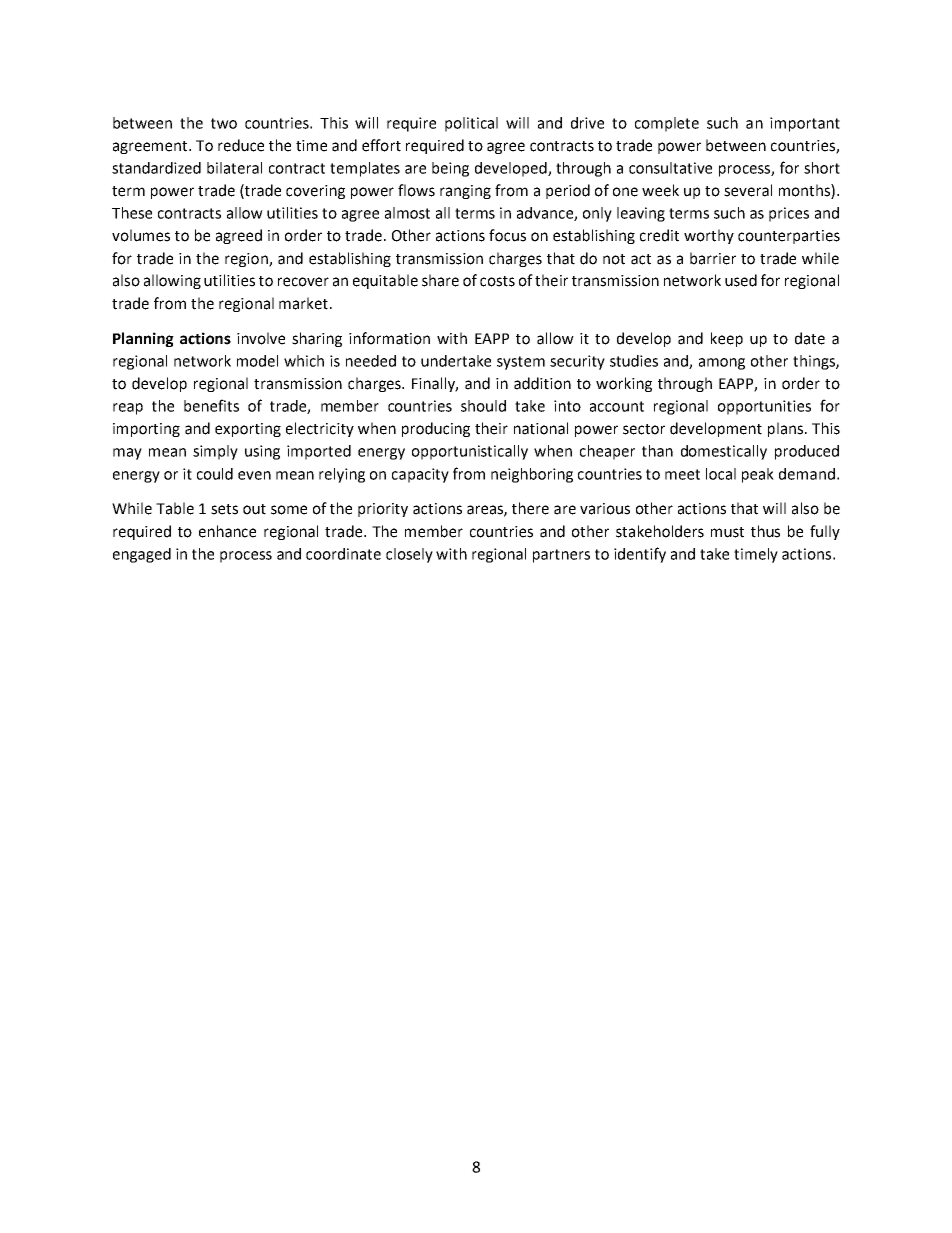 The height and width of the screenshot is (1233, 952). Describe the element at coordinates (211, 405) in the screenshot. I see `benefits` at that location.
